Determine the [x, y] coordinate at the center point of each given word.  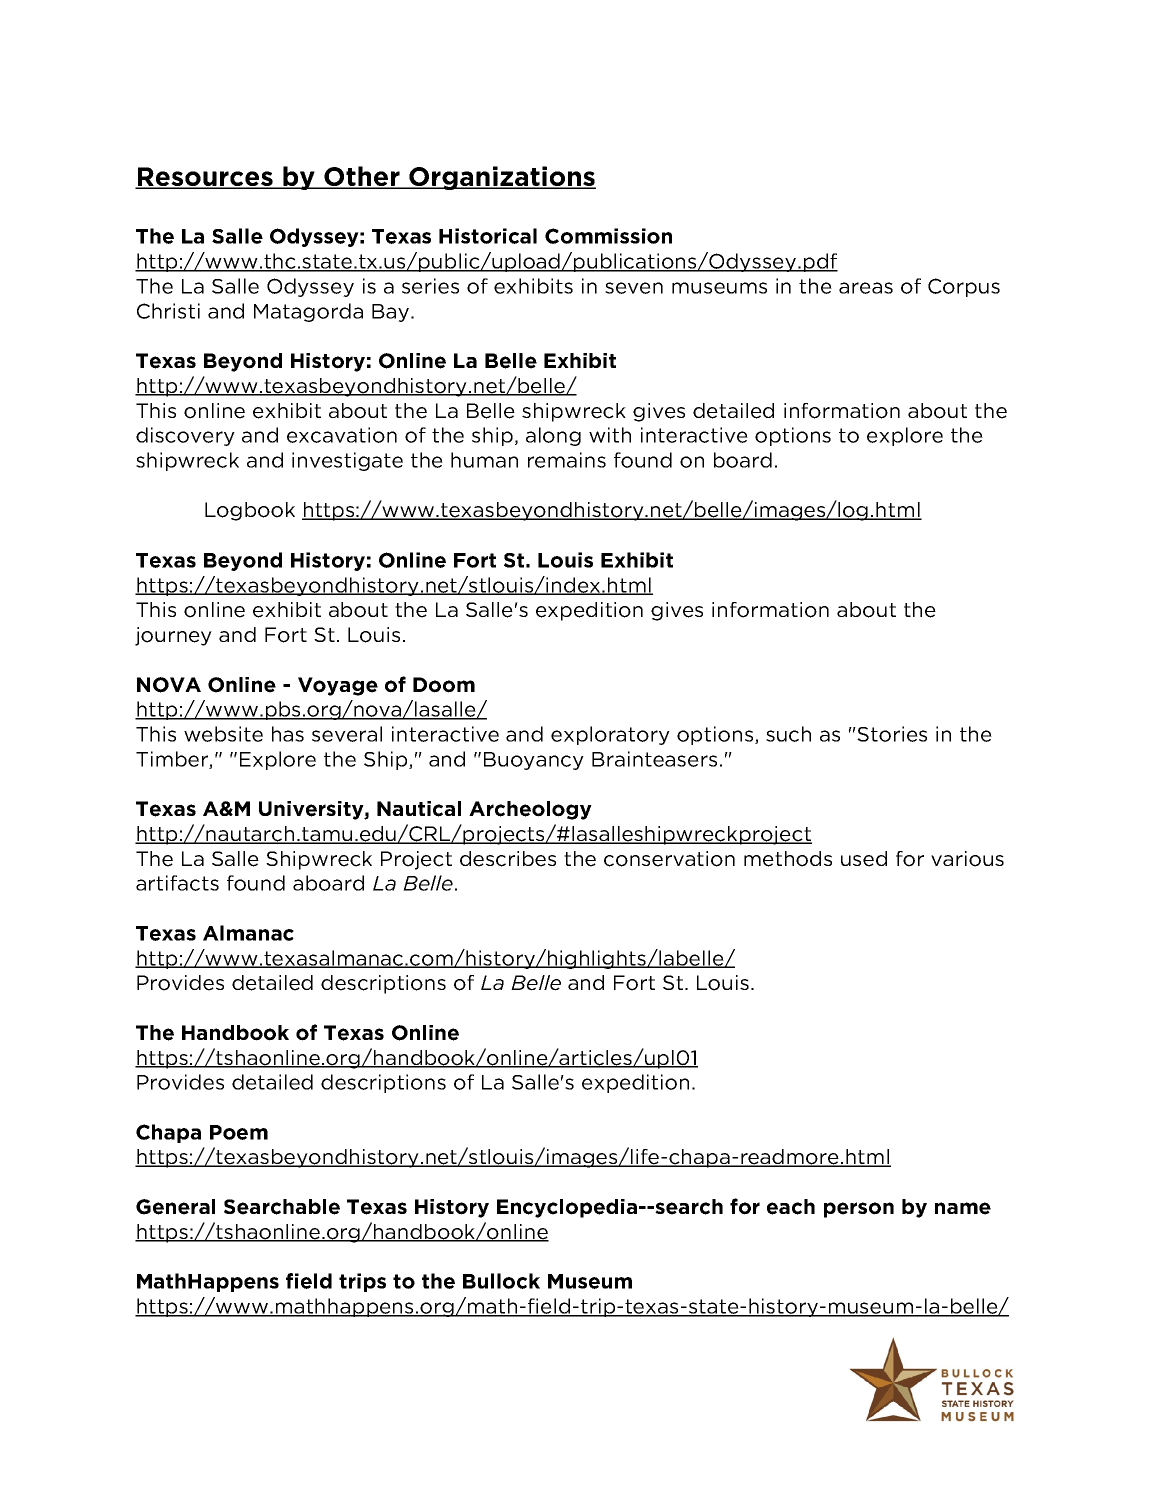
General [175, 1207]
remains [567, 460]
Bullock [501, 1281]
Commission [608, 236]
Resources [205, 178]
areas [866, 288]
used [864, 859]
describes [508, 859]
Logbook [250, 511]
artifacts [177, 883]
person [859, 1210]
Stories [892, 734]
